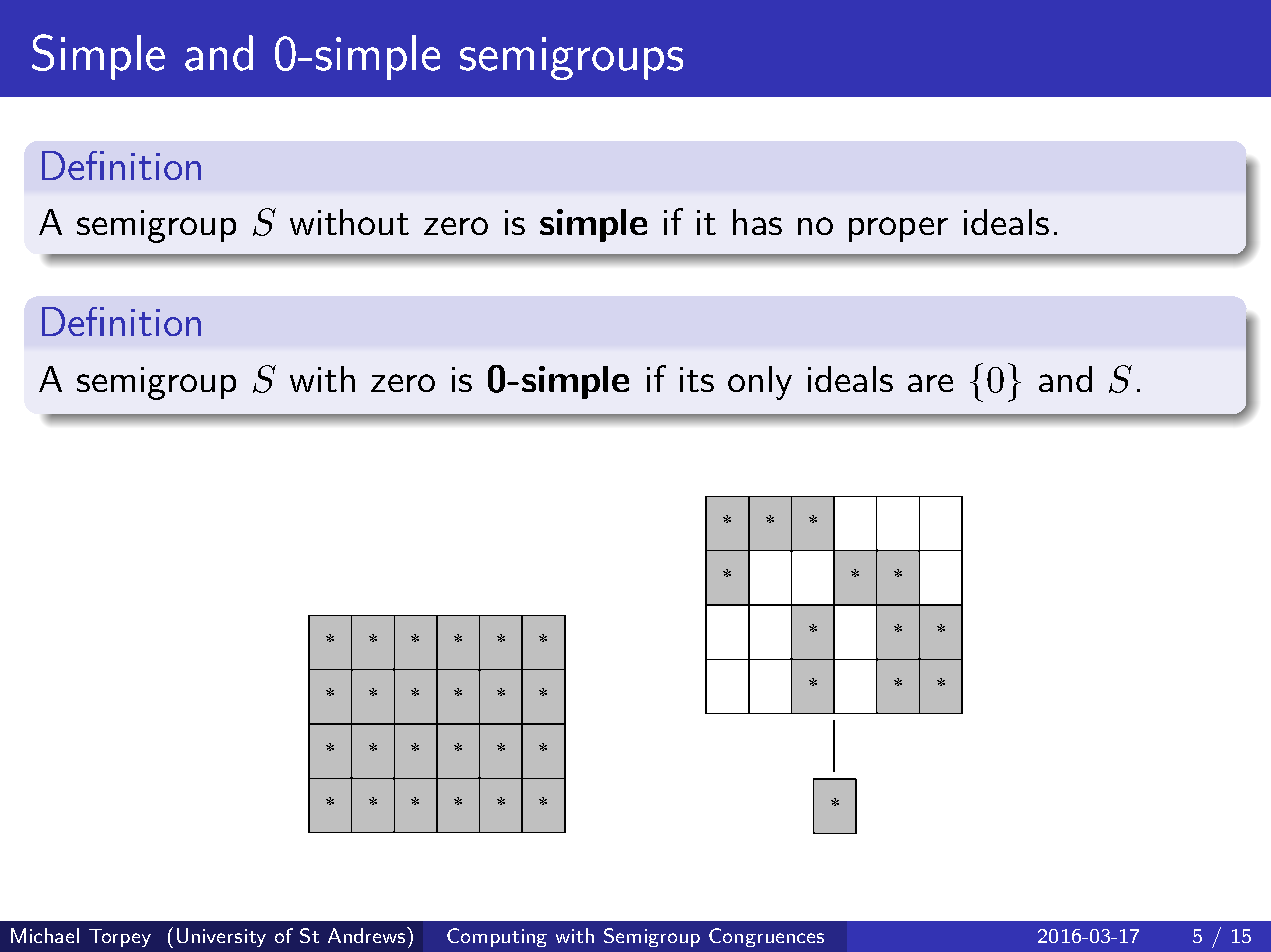  I want to click on University, so click(221, 937).
